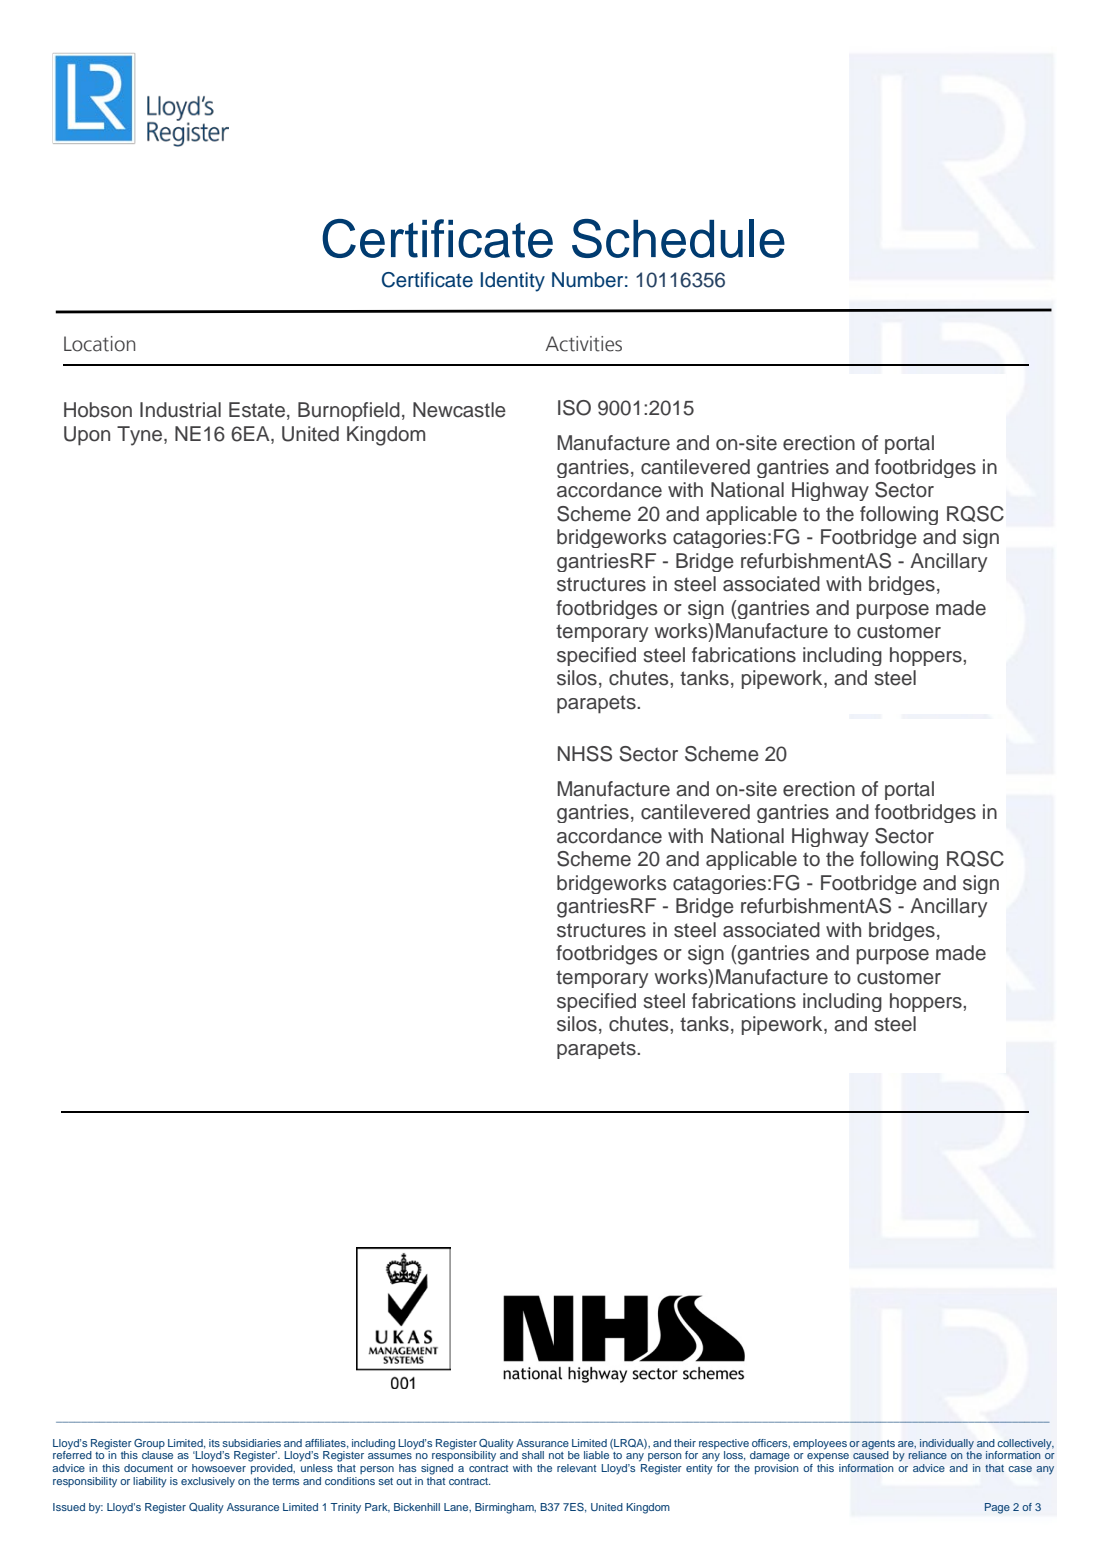 This screenshot has width=1107, height=1566. I want to click on ISO, so click(574, 408).
